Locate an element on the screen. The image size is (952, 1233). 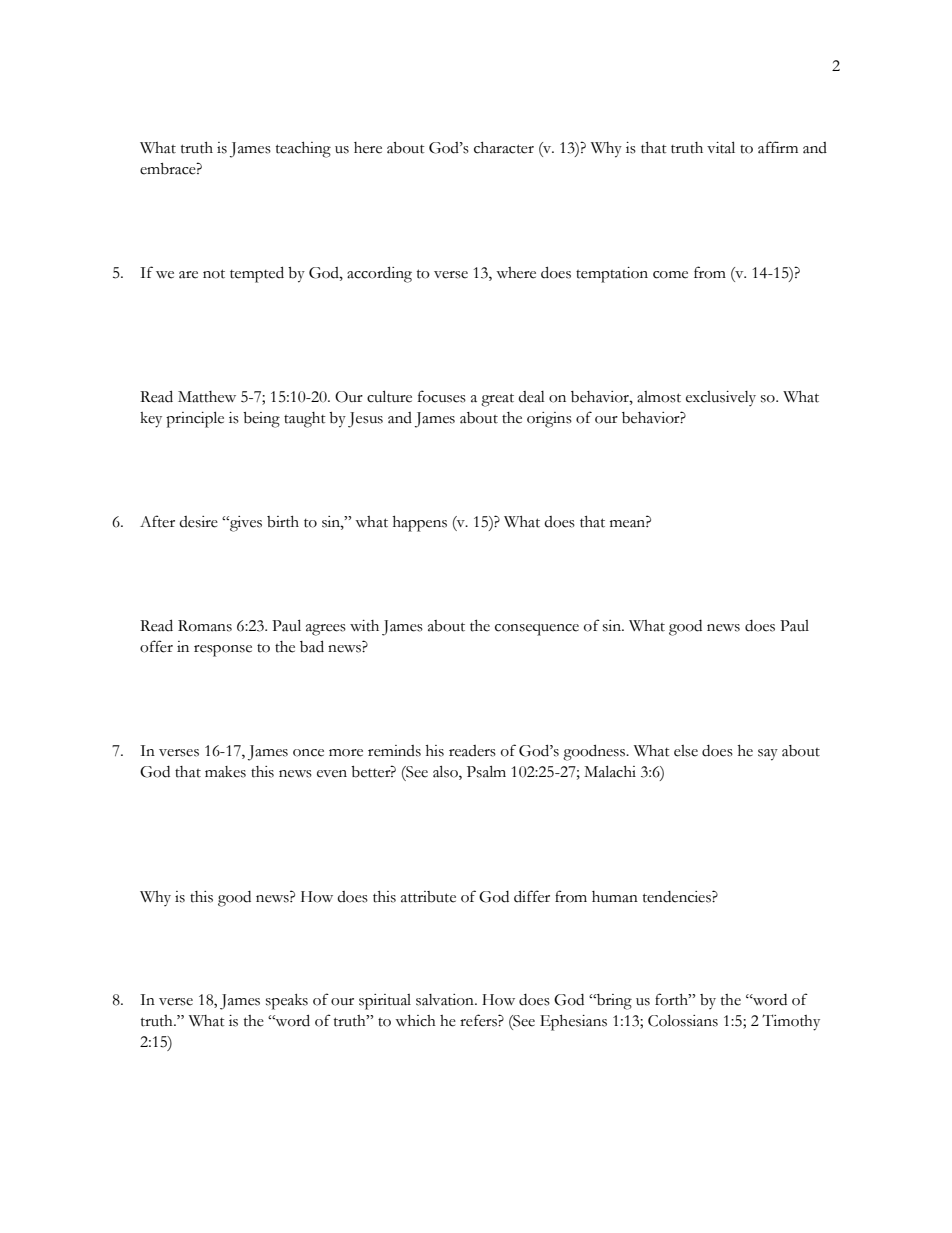
teaching is located at coordinates (303, 150).
